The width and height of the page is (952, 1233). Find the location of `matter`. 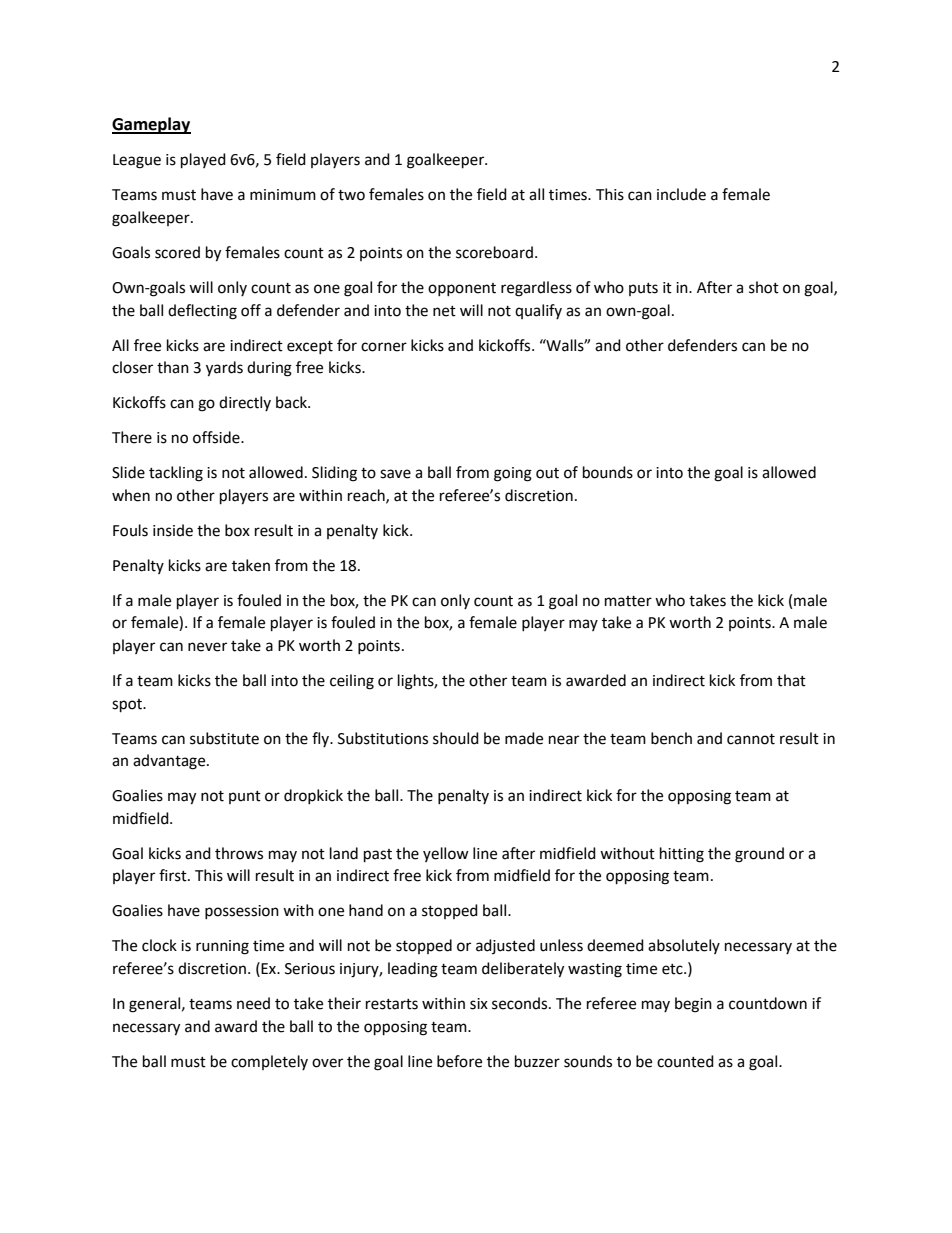

matter is located at coordinates (628, 601).
